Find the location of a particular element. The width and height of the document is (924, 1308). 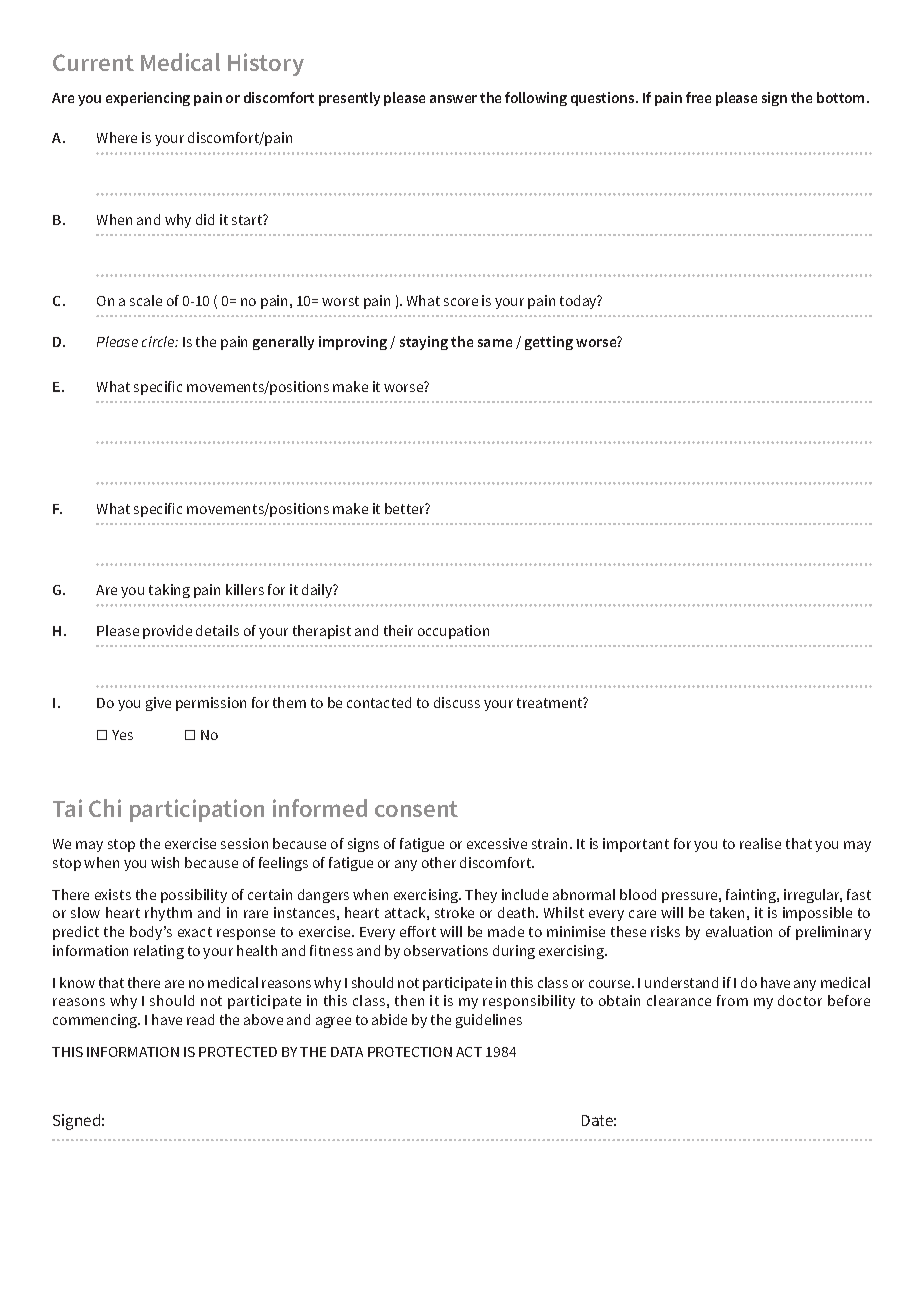

realise is located at coordinates (760, 843).
